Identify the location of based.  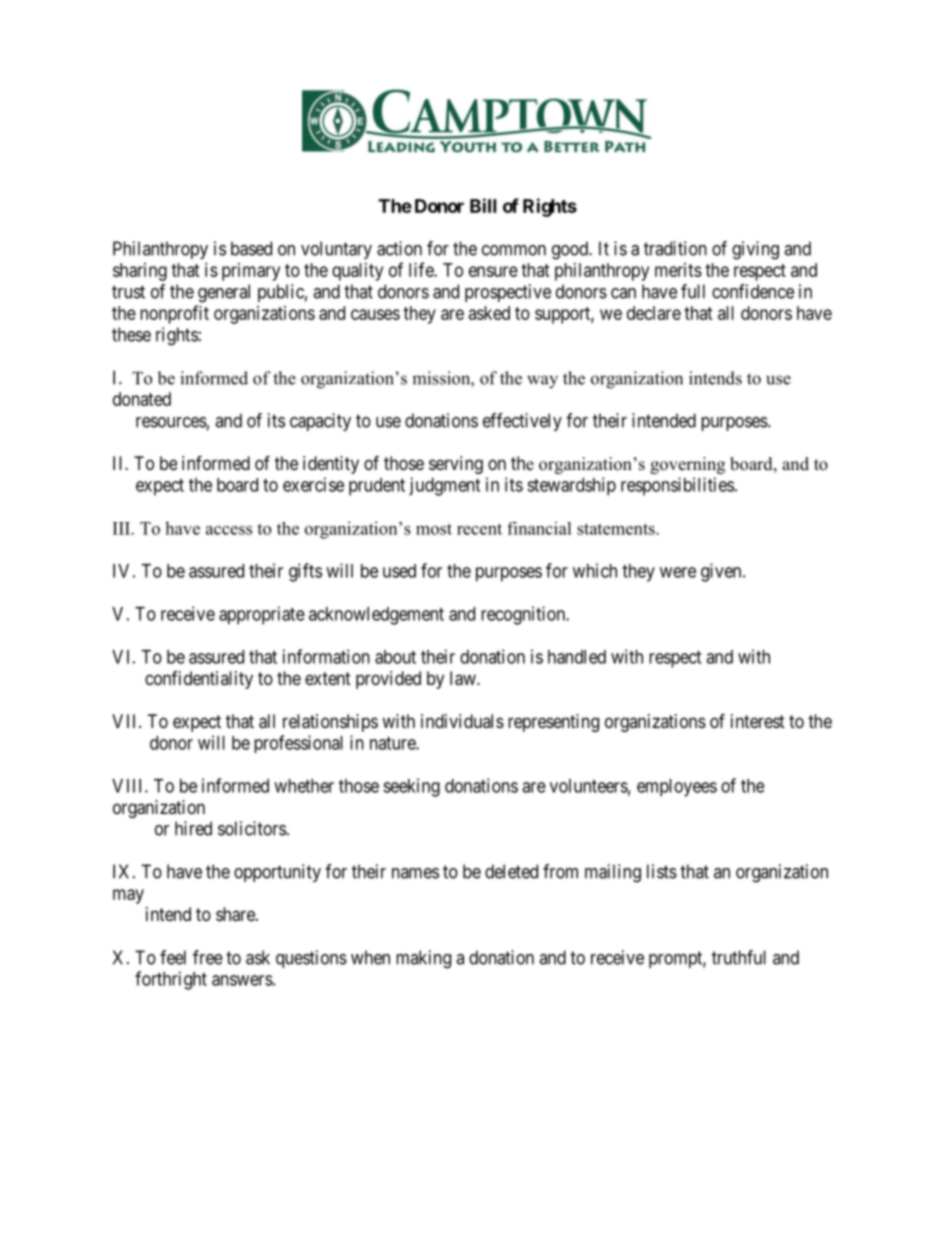
(251, 248).
